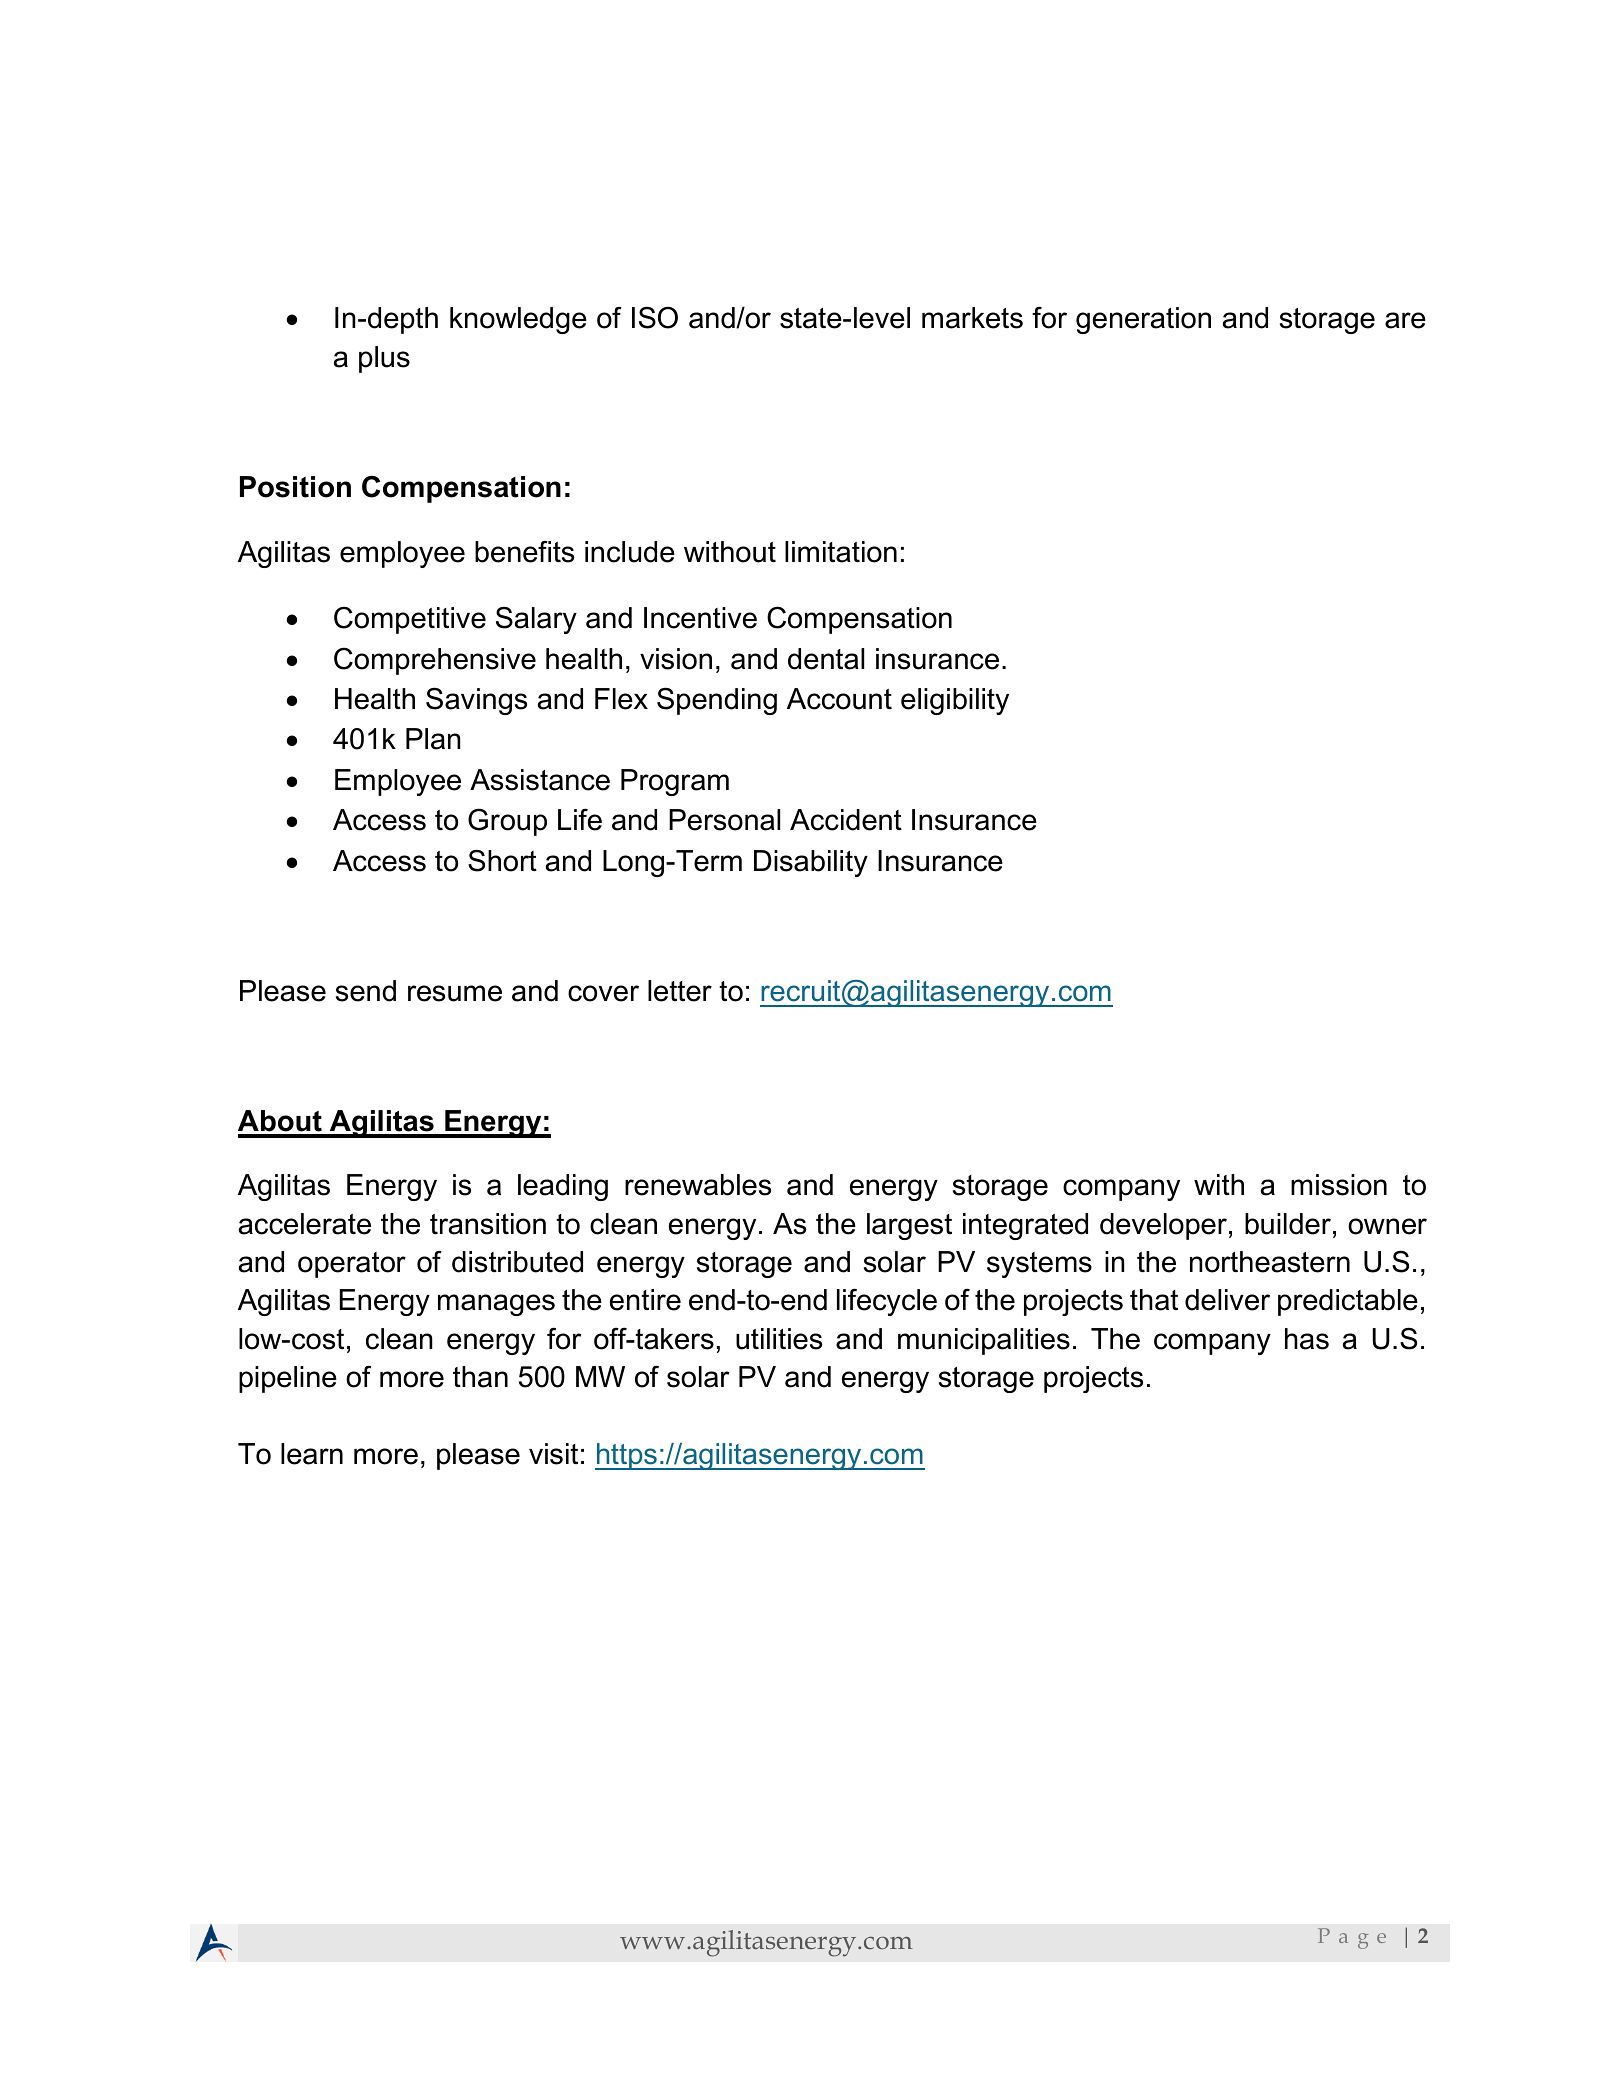 Image resolution: width=1617 pixels, height=2093 pixels. What do you see at coordinates (972, 318) in the screenshot?
I see `markets` at bounding box center [972, 318].
